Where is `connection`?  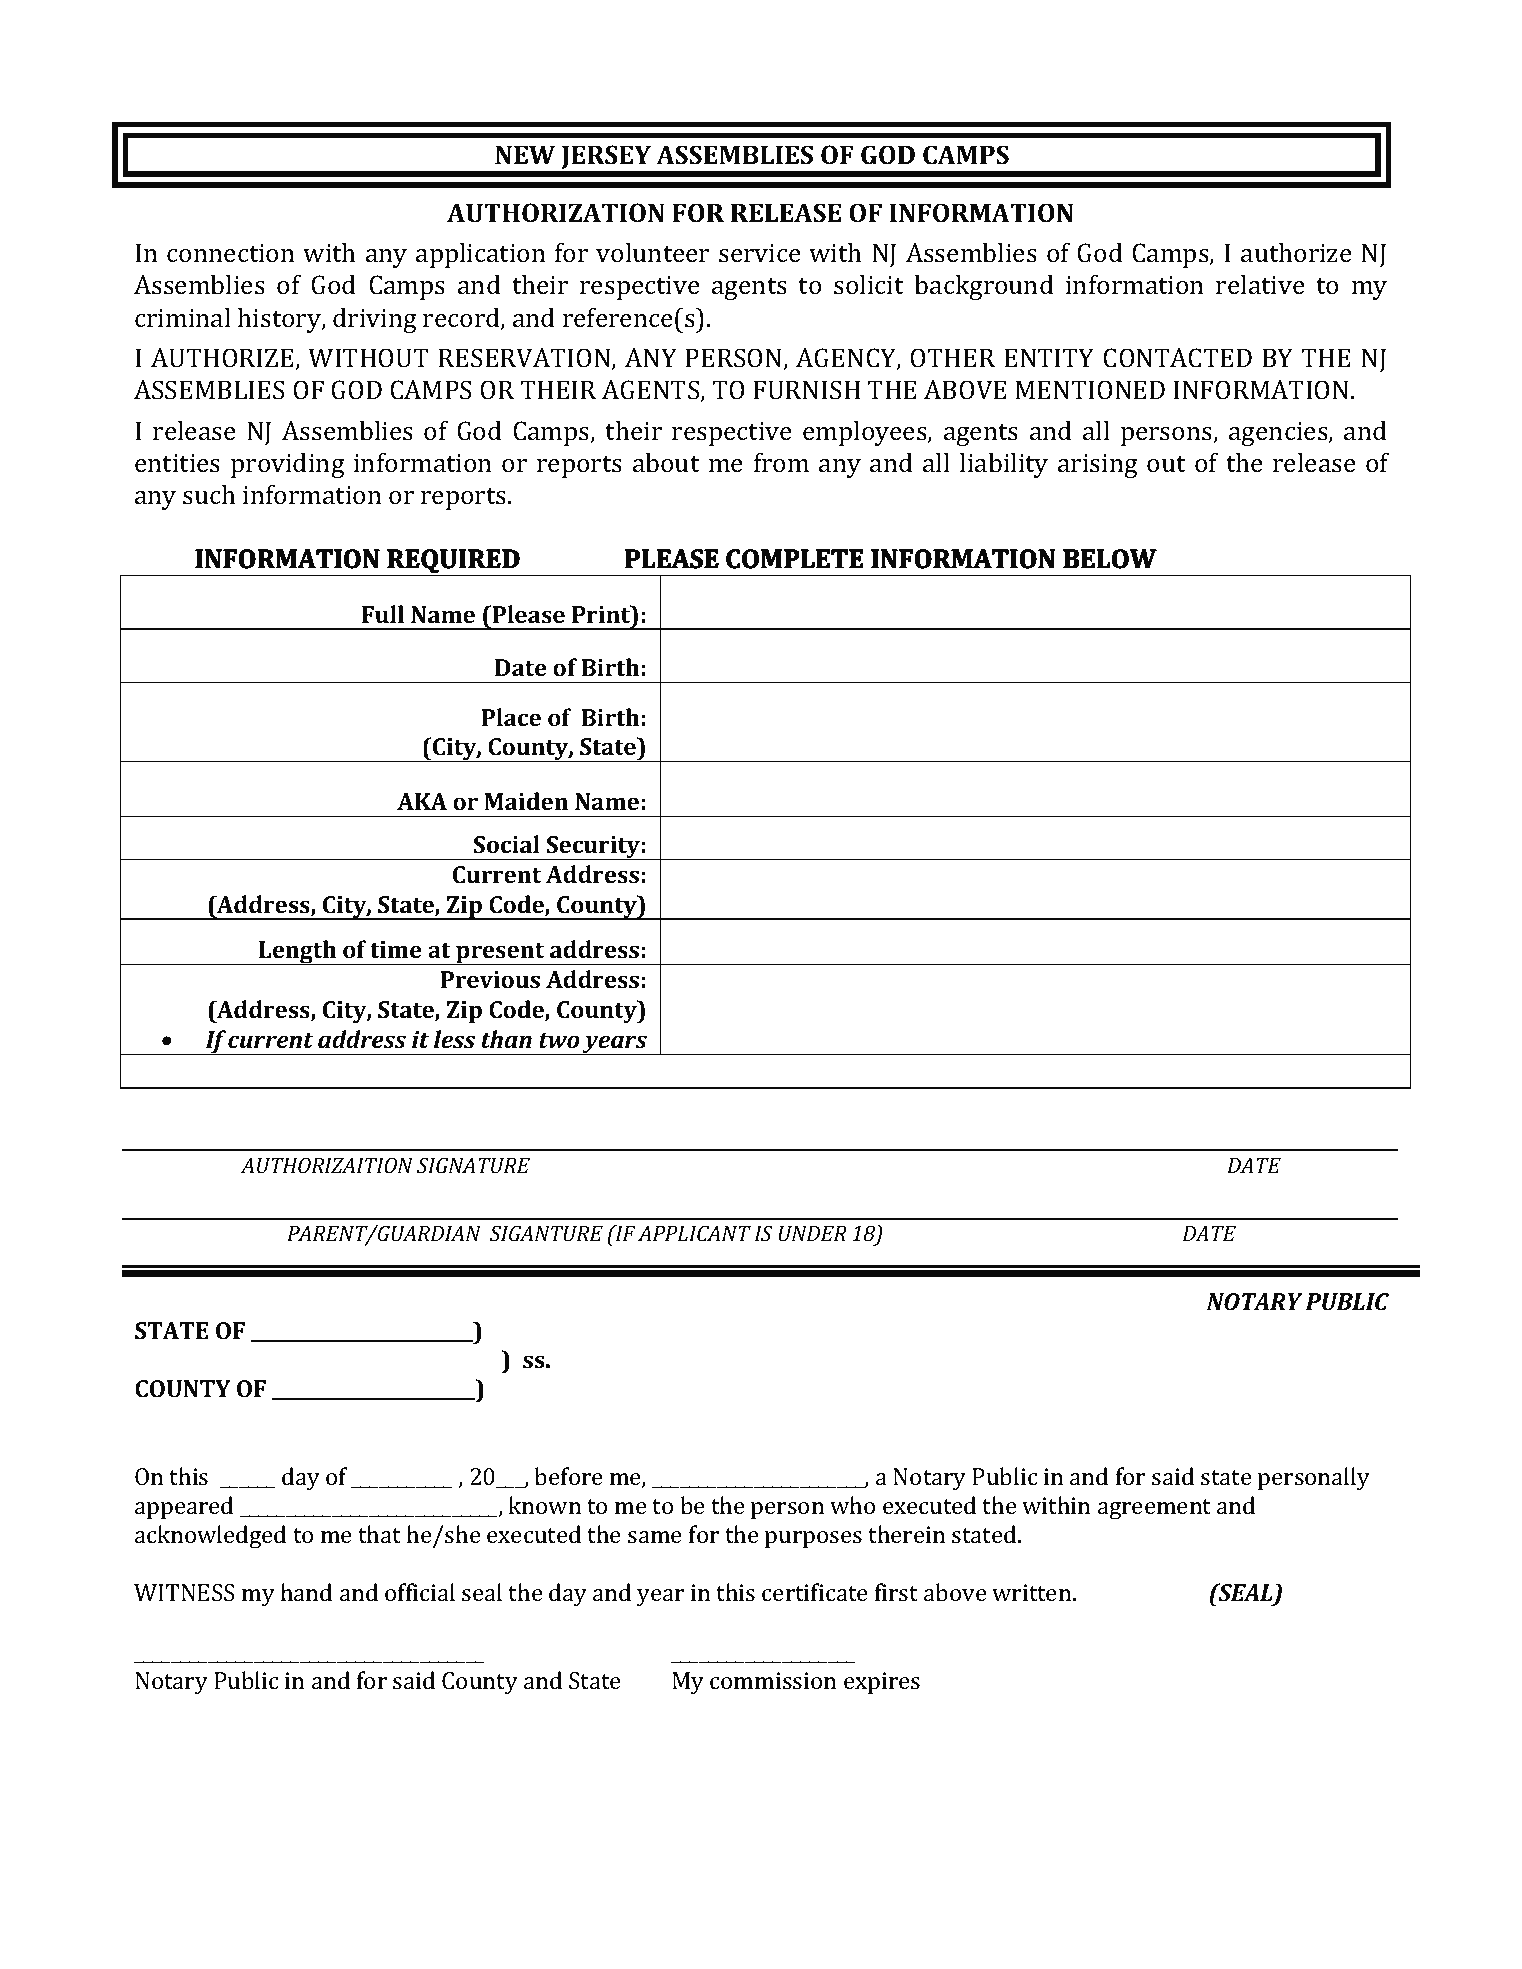
connection is located at coordinates (231, 253).
